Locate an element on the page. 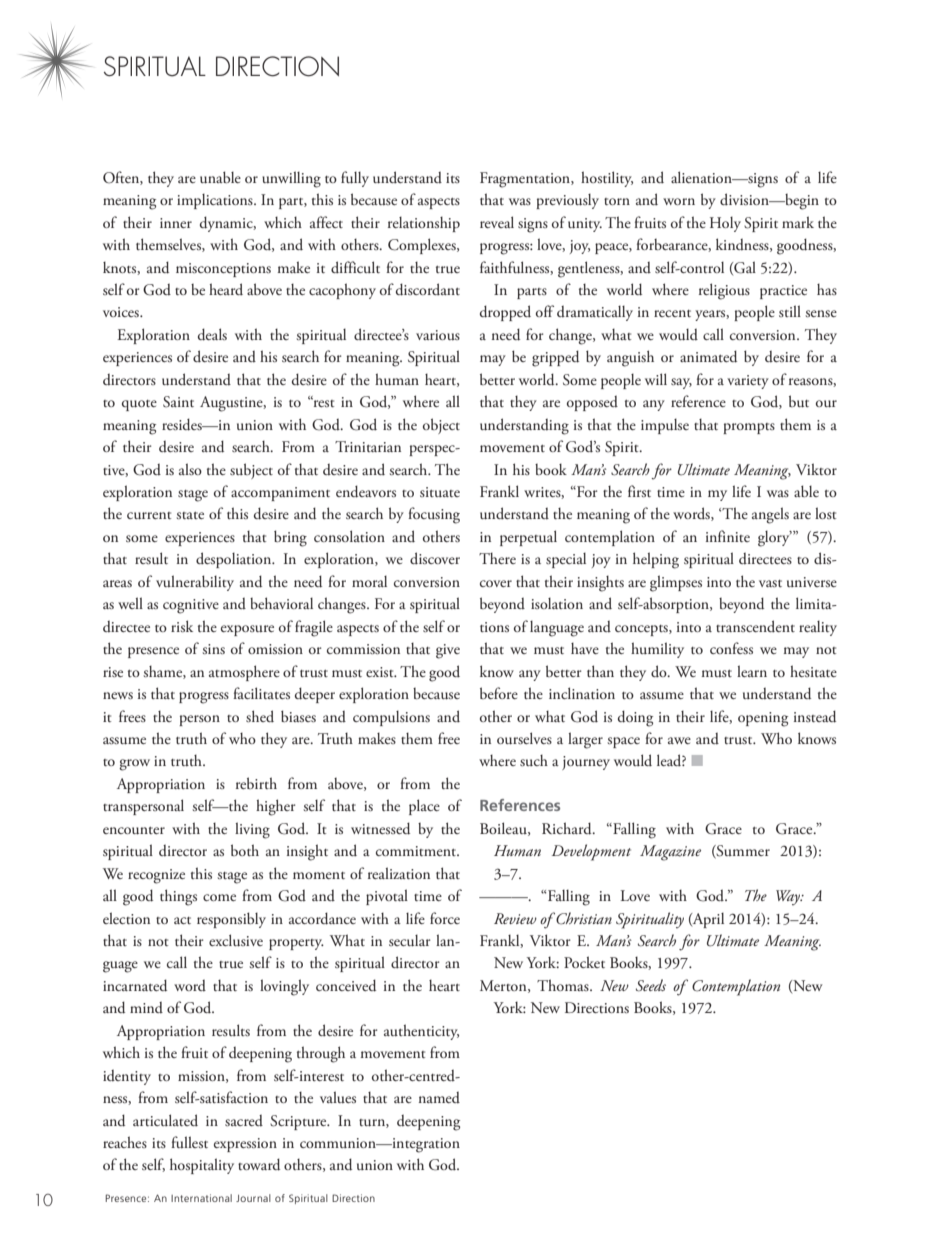 This page has width=952, height=1241. There is located at coordinates (497, 558).
